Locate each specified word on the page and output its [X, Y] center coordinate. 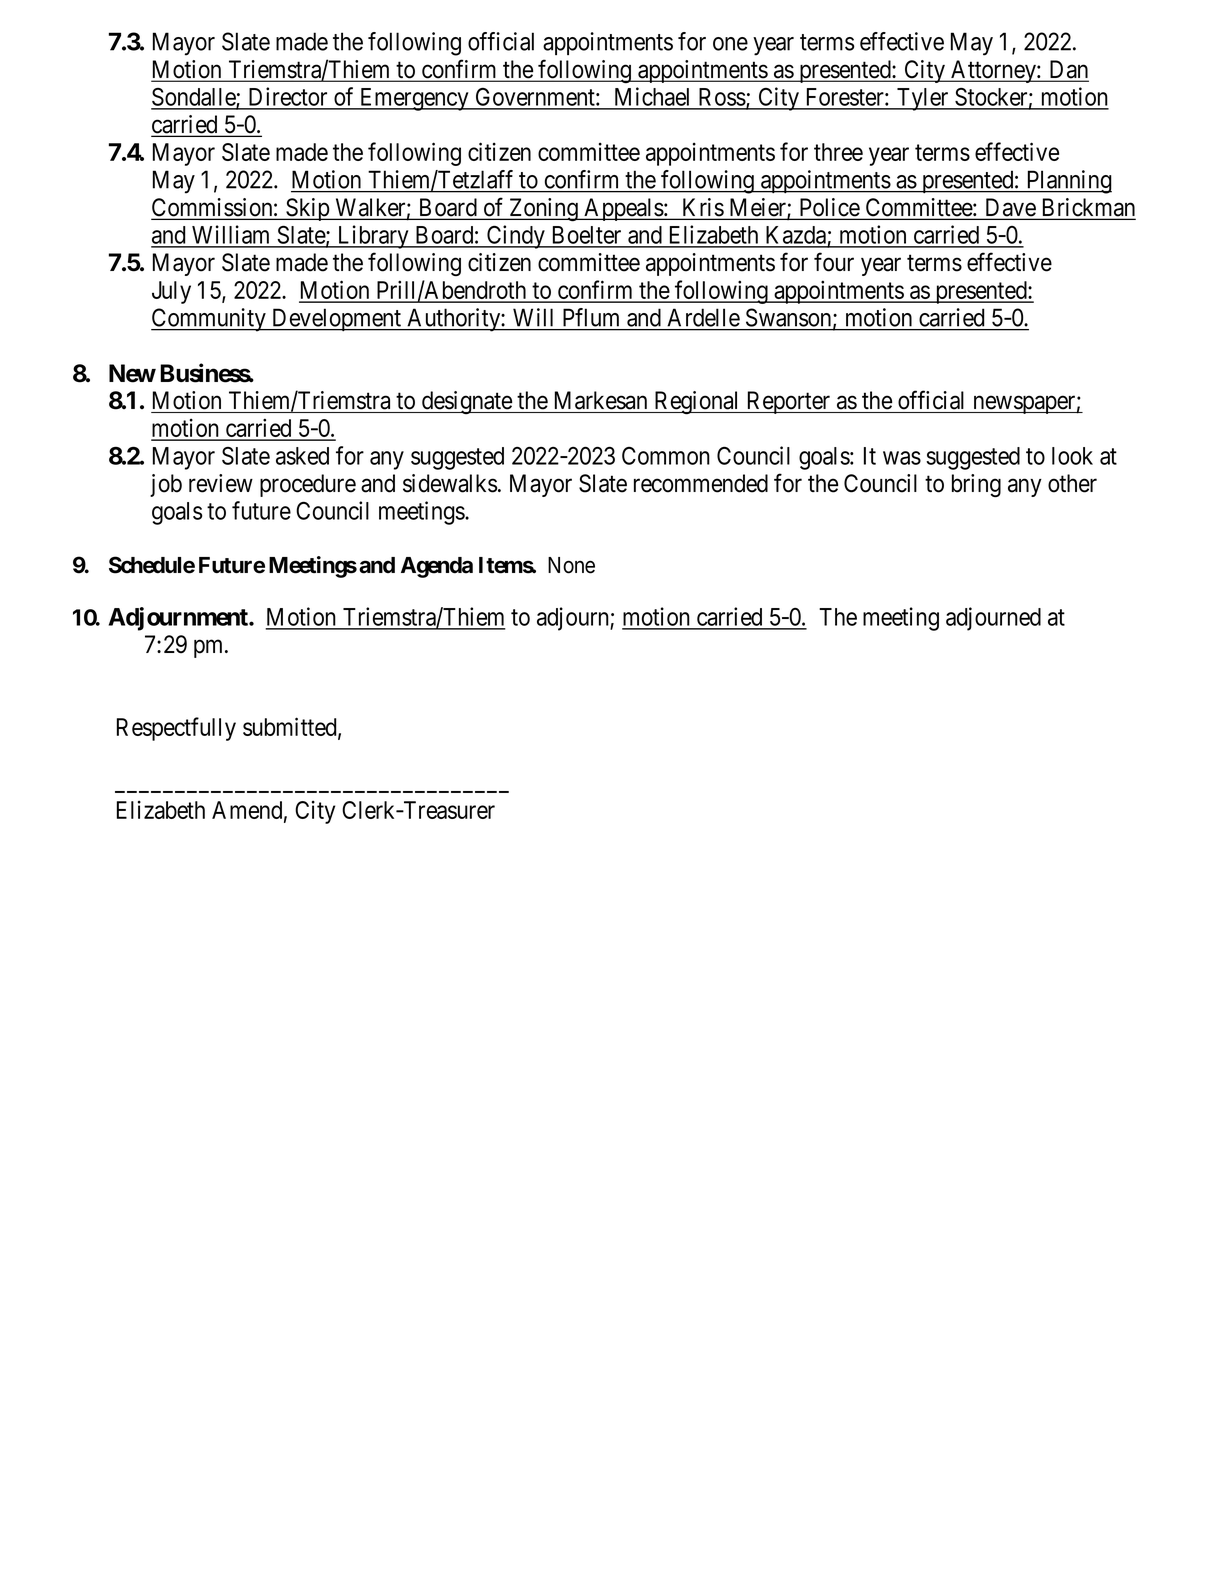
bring [976, 485]
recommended [701, 483]
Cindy [516, 237]
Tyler [923, 99]
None [571, 565]
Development [337, 320]
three [838, 152]
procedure [308, 485]
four [834, 262]
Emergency [414, 99]
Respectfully [176, 729]
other [1072, 483]
